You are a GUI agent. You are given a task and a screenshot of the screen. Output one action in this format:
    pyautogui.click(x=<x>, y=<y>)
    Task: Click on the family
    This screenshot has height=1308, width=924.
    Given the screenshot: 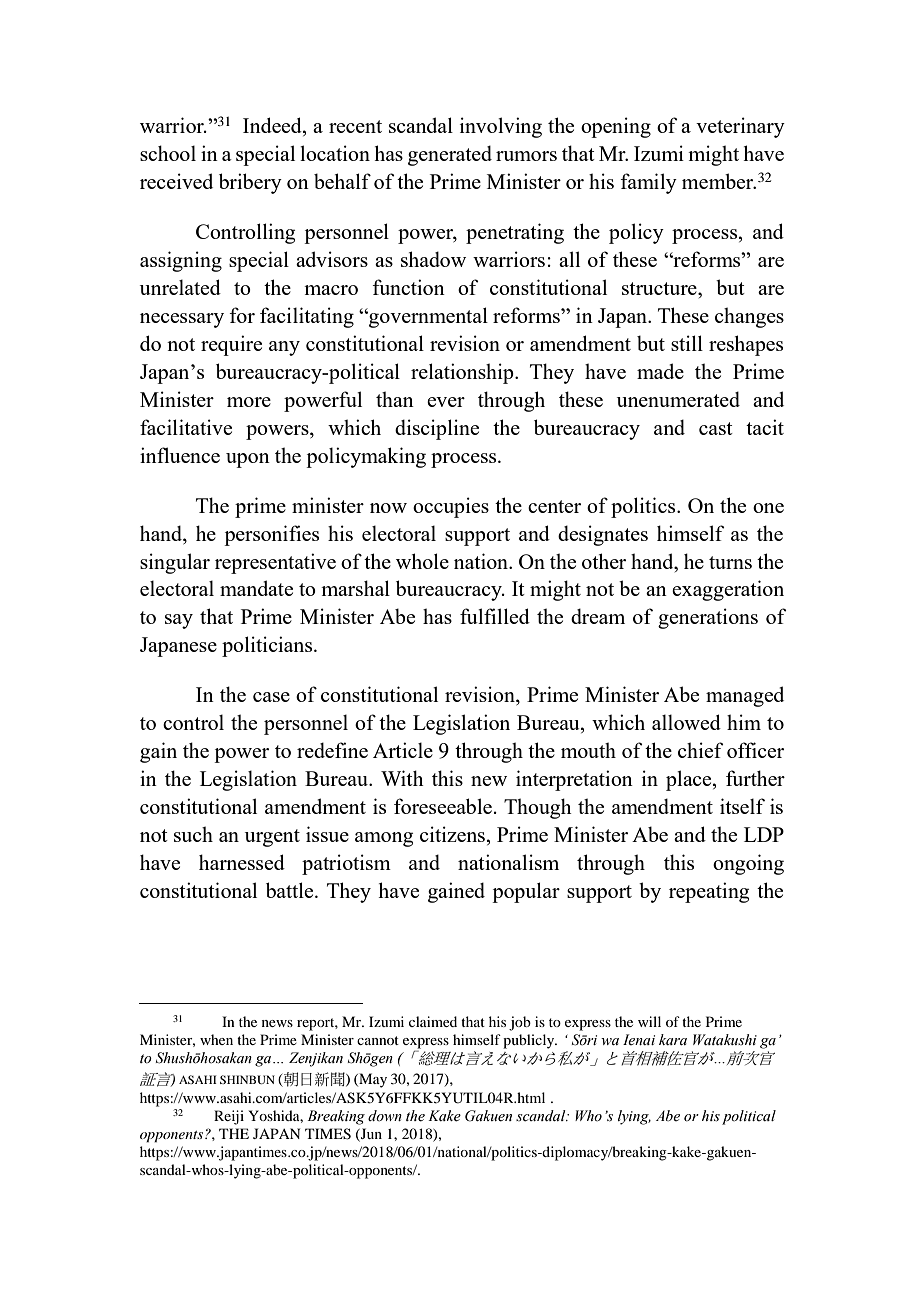 What is the action you would take?
    pyautogui.click(x=648, y=183)
